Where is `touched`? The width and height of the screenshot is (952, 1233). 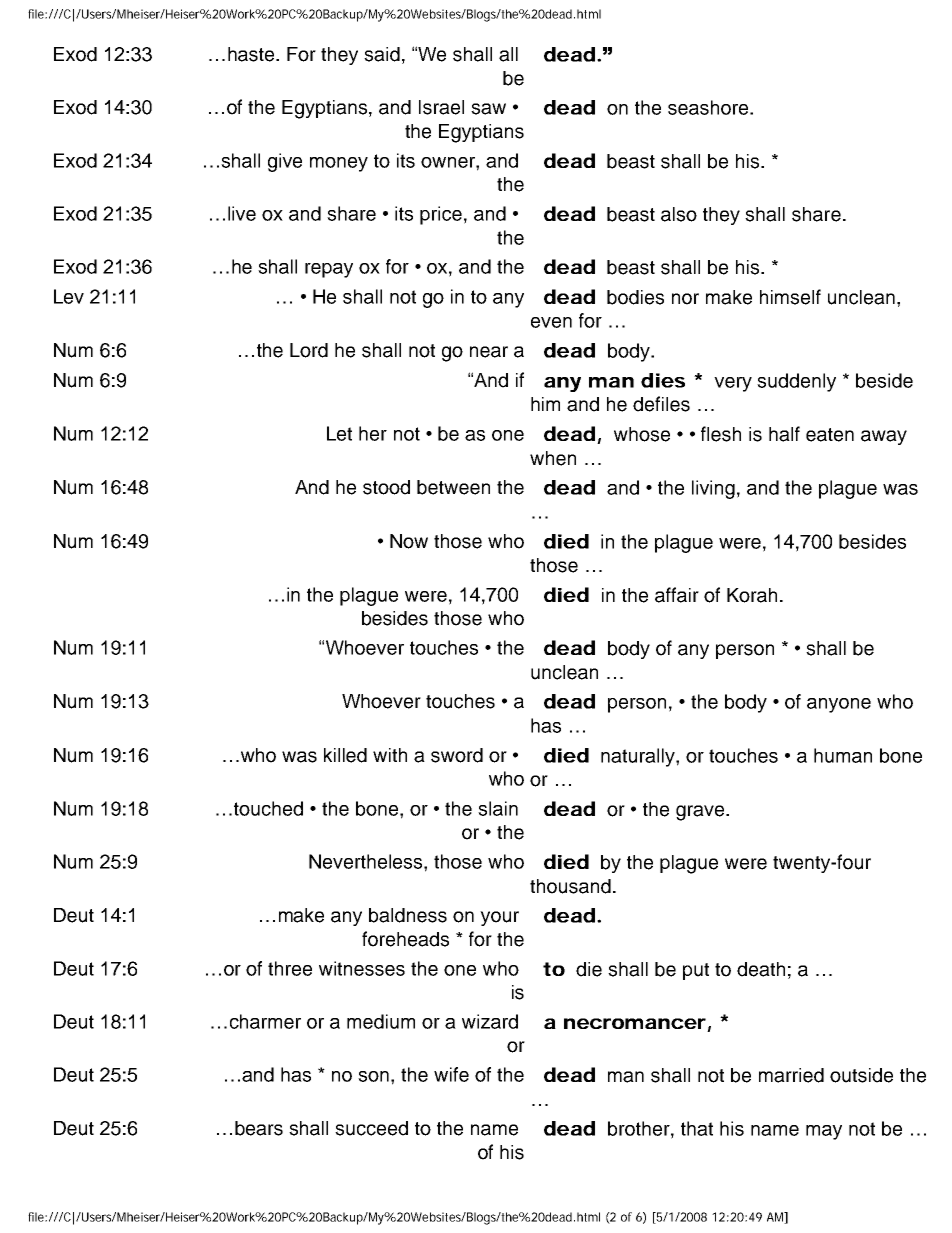 touched is located at coordinates (268, 808).
